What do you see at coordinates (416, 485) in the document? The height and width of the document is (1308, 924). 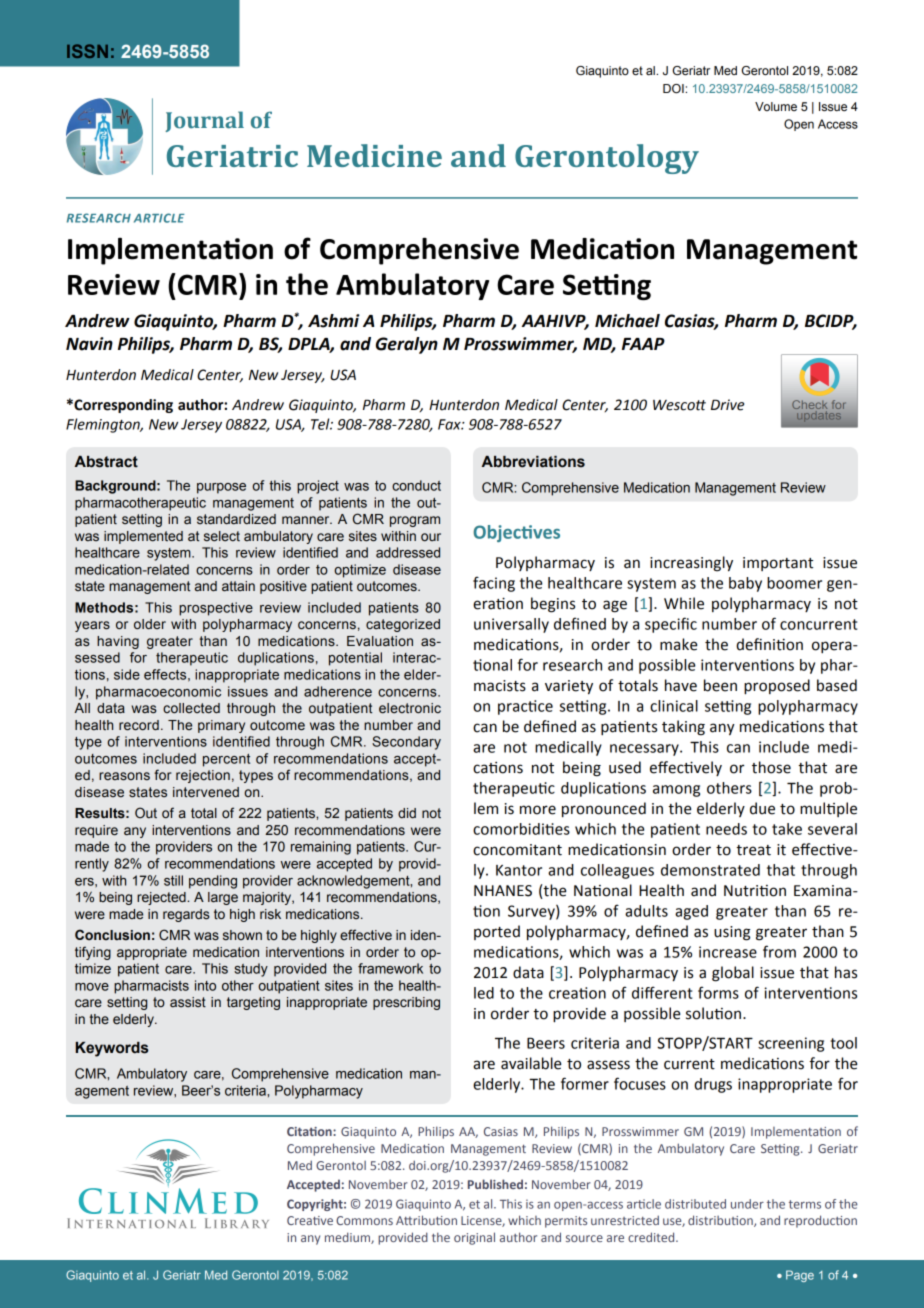 I see `conduct` at bounding box center [416, 485].
